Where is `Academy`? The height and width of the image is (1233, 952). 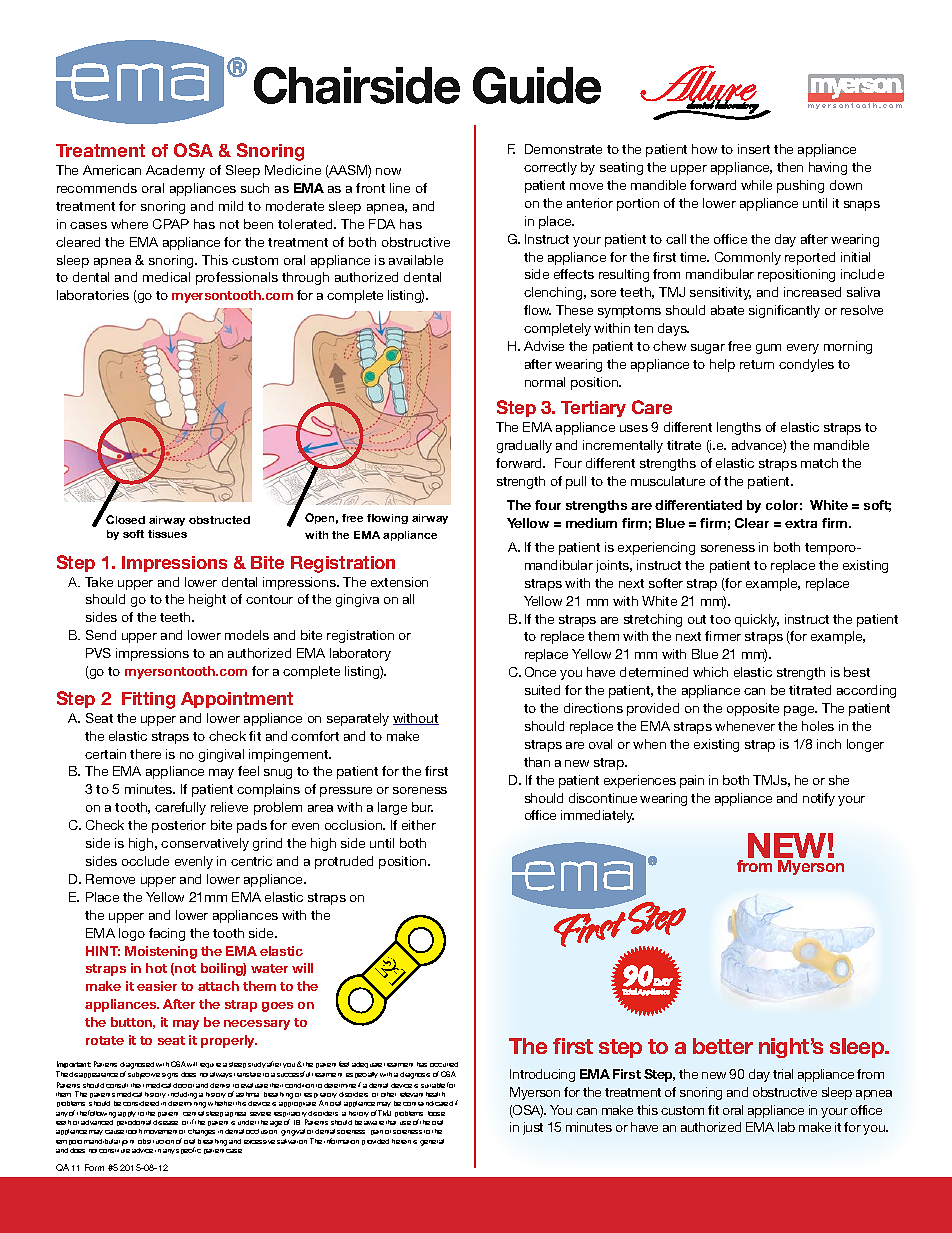
Academy is located at coordinates (175, 171).
